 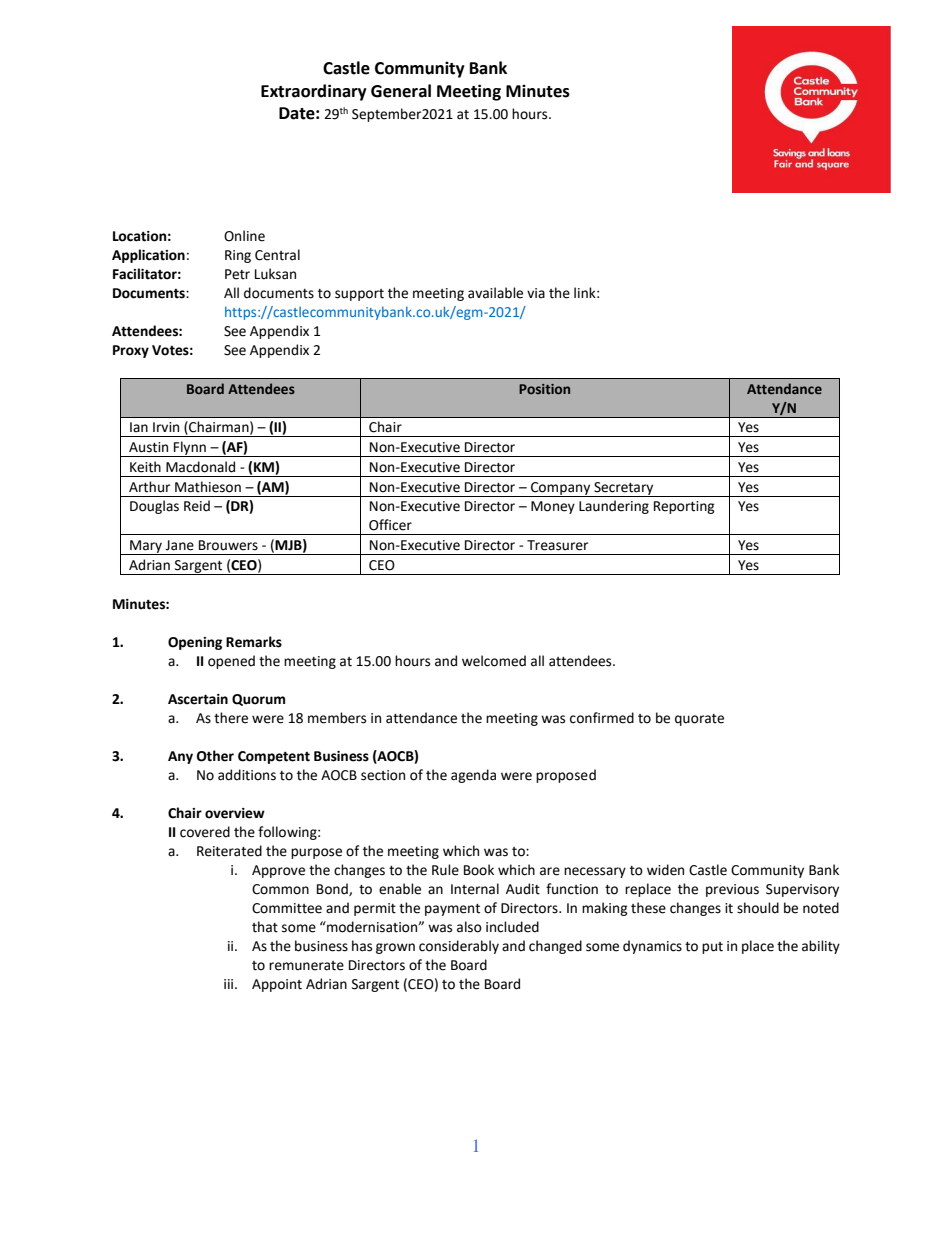 I want to click on iii, so click(x=230, y=984).
